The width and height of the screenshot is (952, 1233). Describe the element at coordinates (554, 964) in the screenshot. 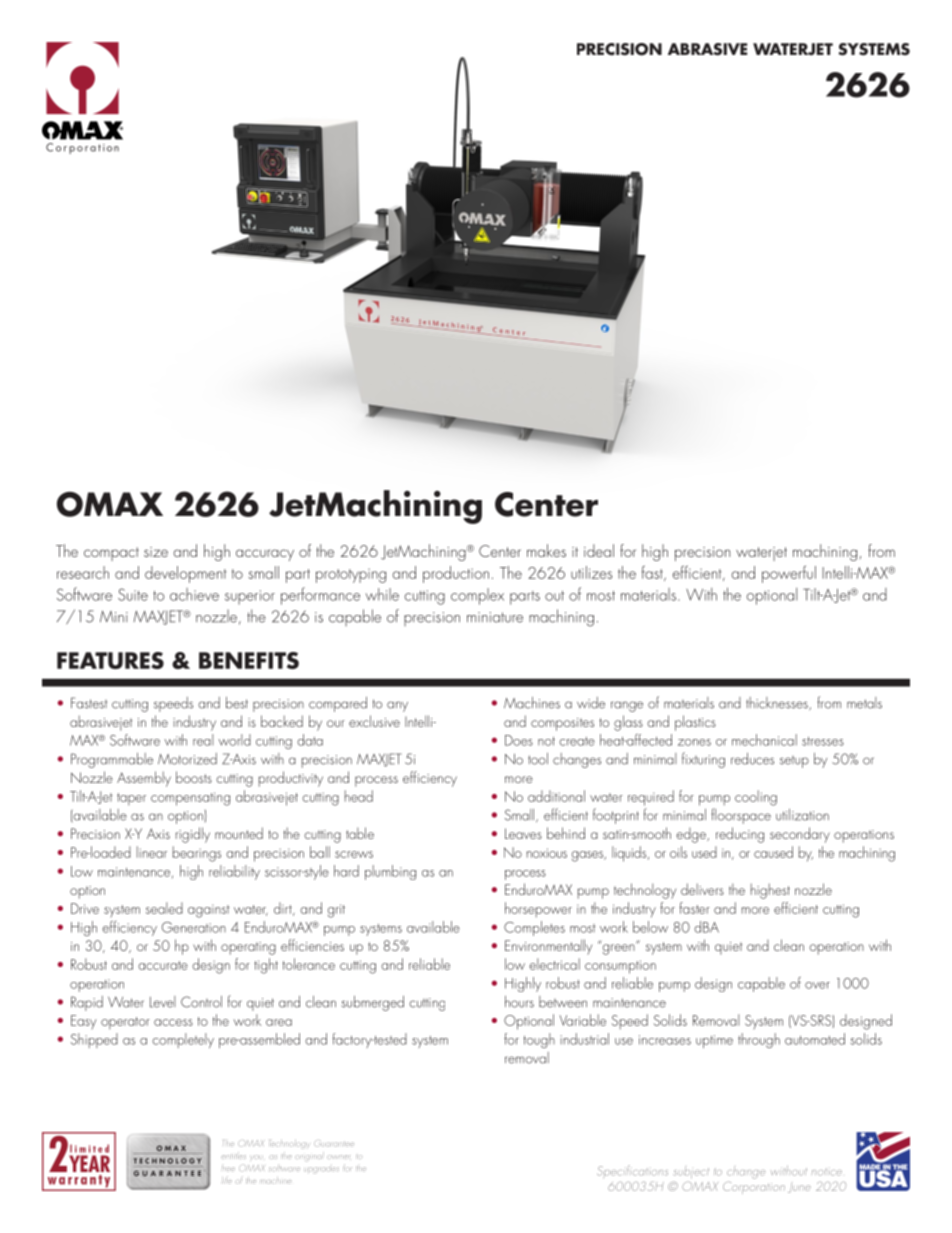

I see `electrical` at that location.
